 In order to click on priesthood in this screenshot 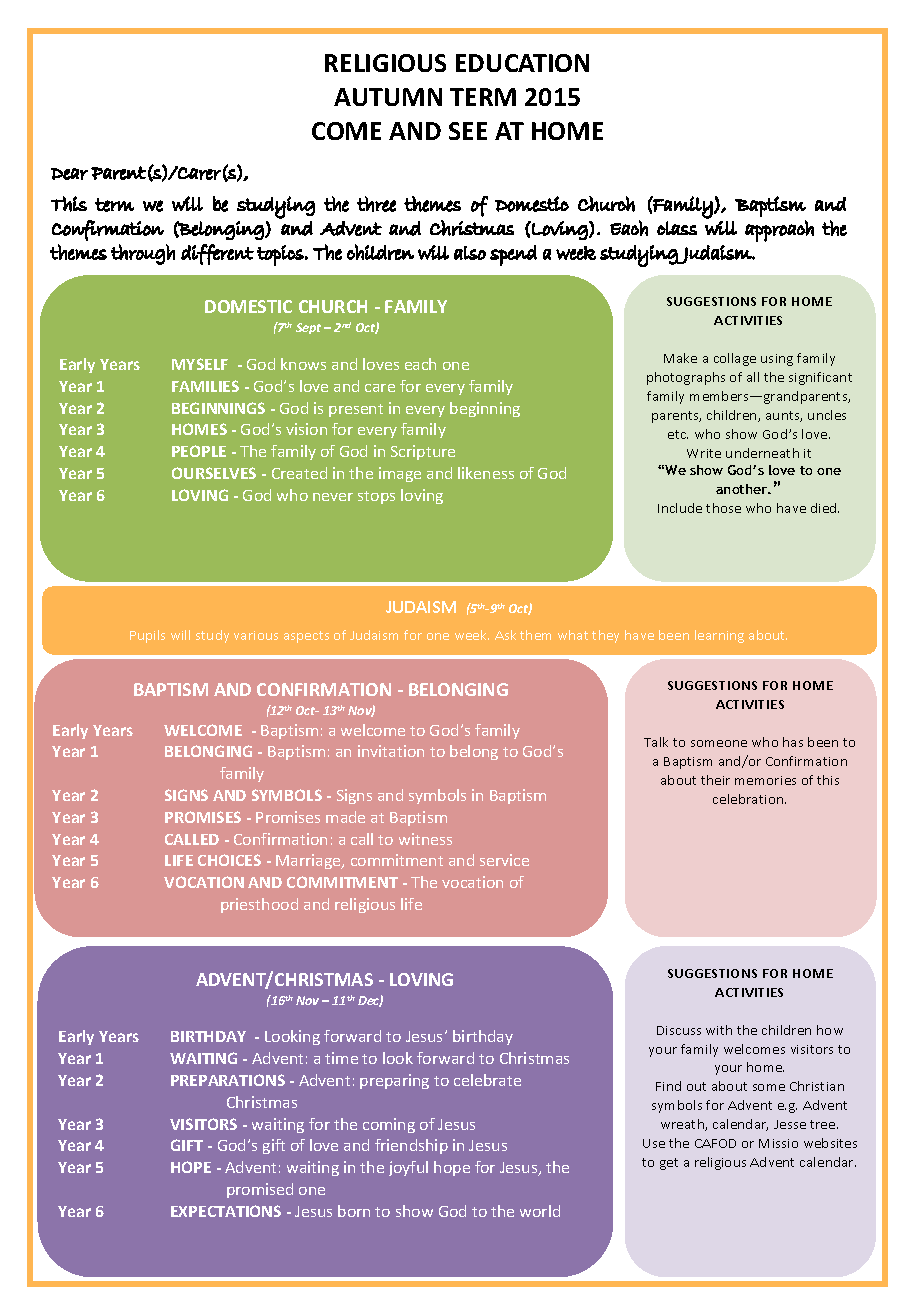, I will do `click(259, 905)`.
